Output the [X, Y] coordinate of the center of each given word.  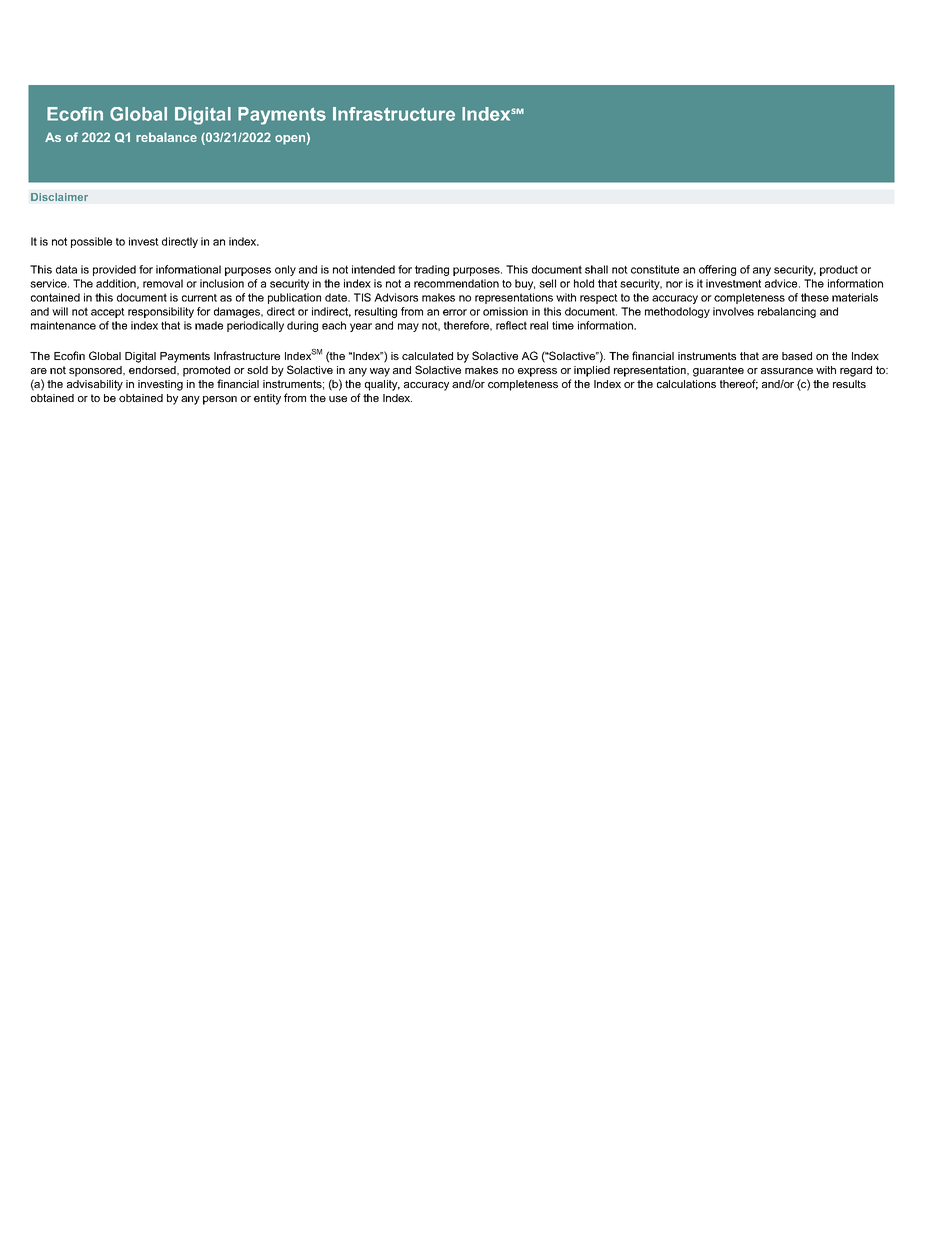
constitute [655, 269]
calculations [686, 384]
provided [114, 270]
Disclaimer [59, 197]
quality [382, 385]
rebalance [166, 137]
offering [717, 270]
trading [432, 270]
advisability [95, 385]
